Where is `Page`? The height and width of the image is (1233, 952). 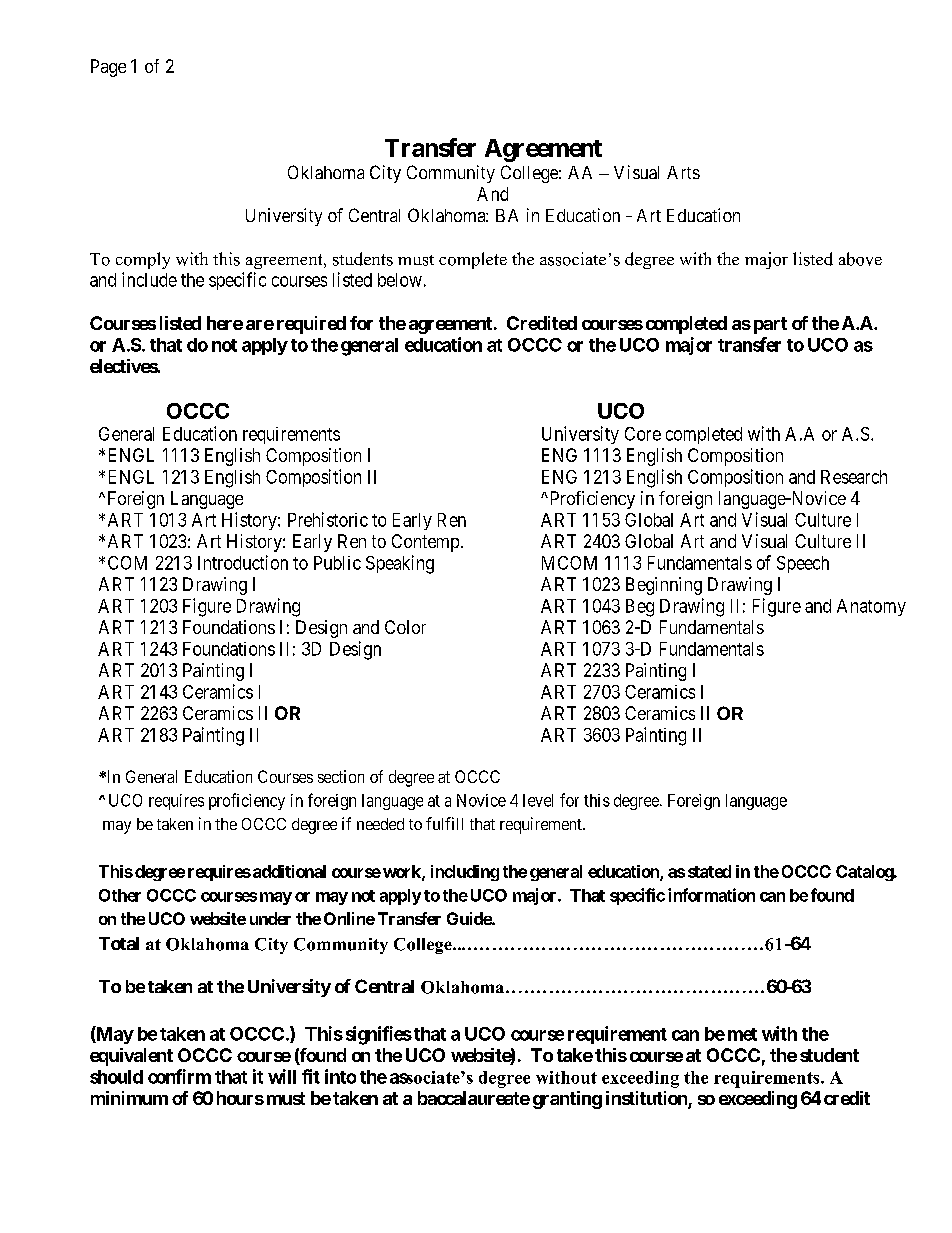 Page is located at coordinates (108, 68).
